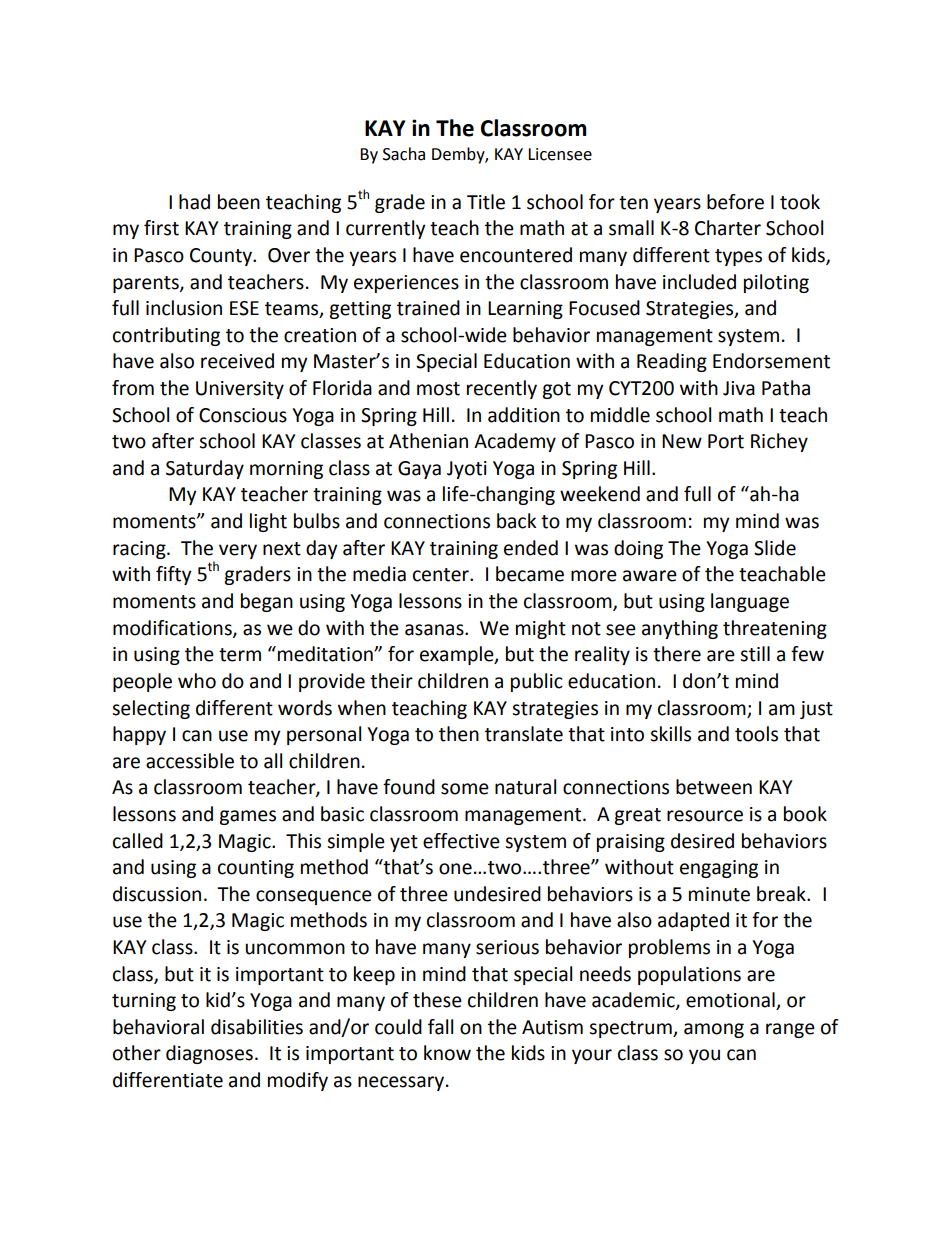  What do you see at coordinates (194, 202) in the screenshot?
I see `had` at bounding box center [194, 202].
